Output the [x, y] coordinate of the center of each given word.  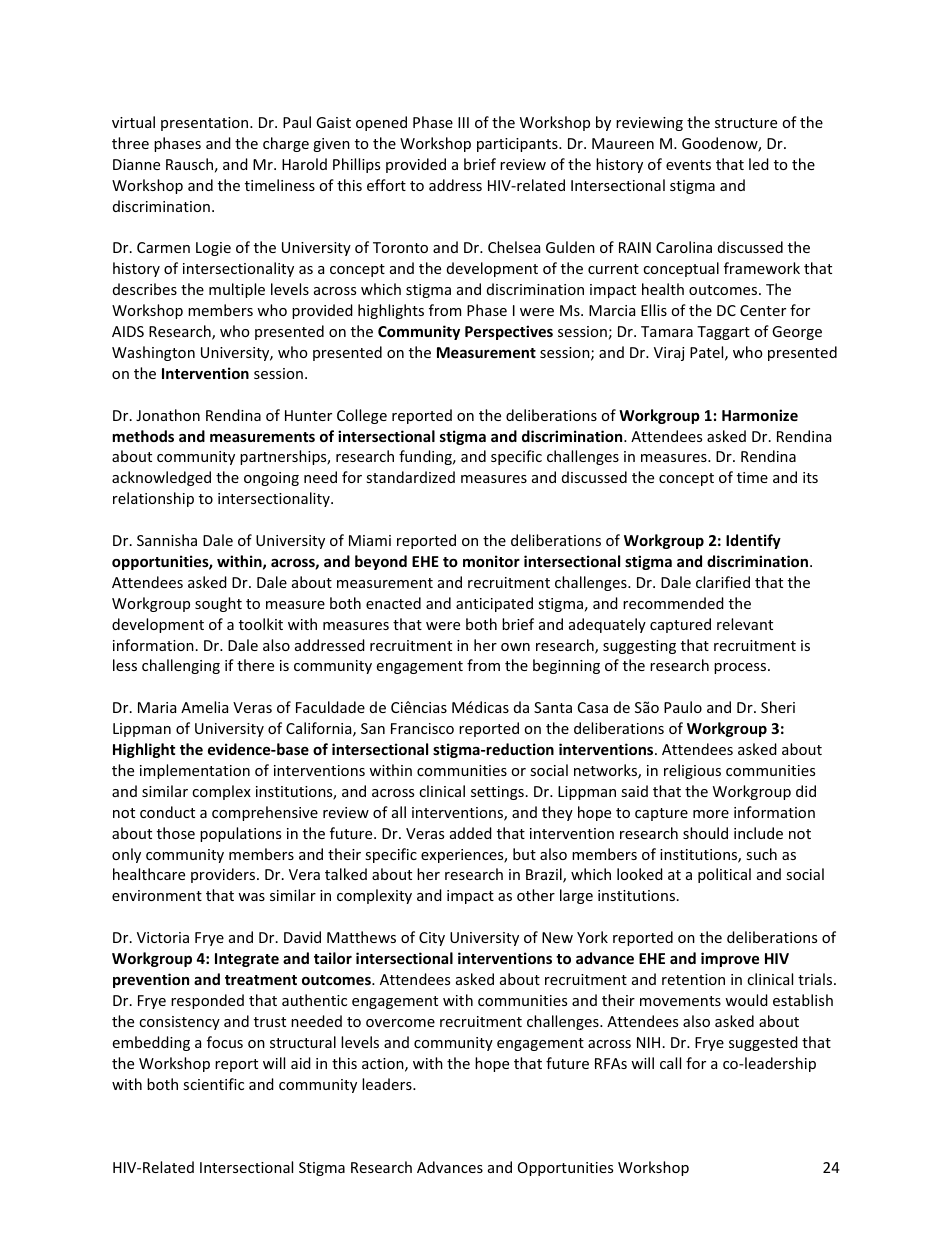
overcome [400, 1023]
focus [225, 1042]
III [463, 122]
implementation [195, 771]
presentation [206, 124]
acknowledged [161, 478]
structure [746, 123]
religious [692, 771]
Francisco [422, 728]
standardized [410, 477]
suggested [763, 1043]
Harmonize [760, 415]
